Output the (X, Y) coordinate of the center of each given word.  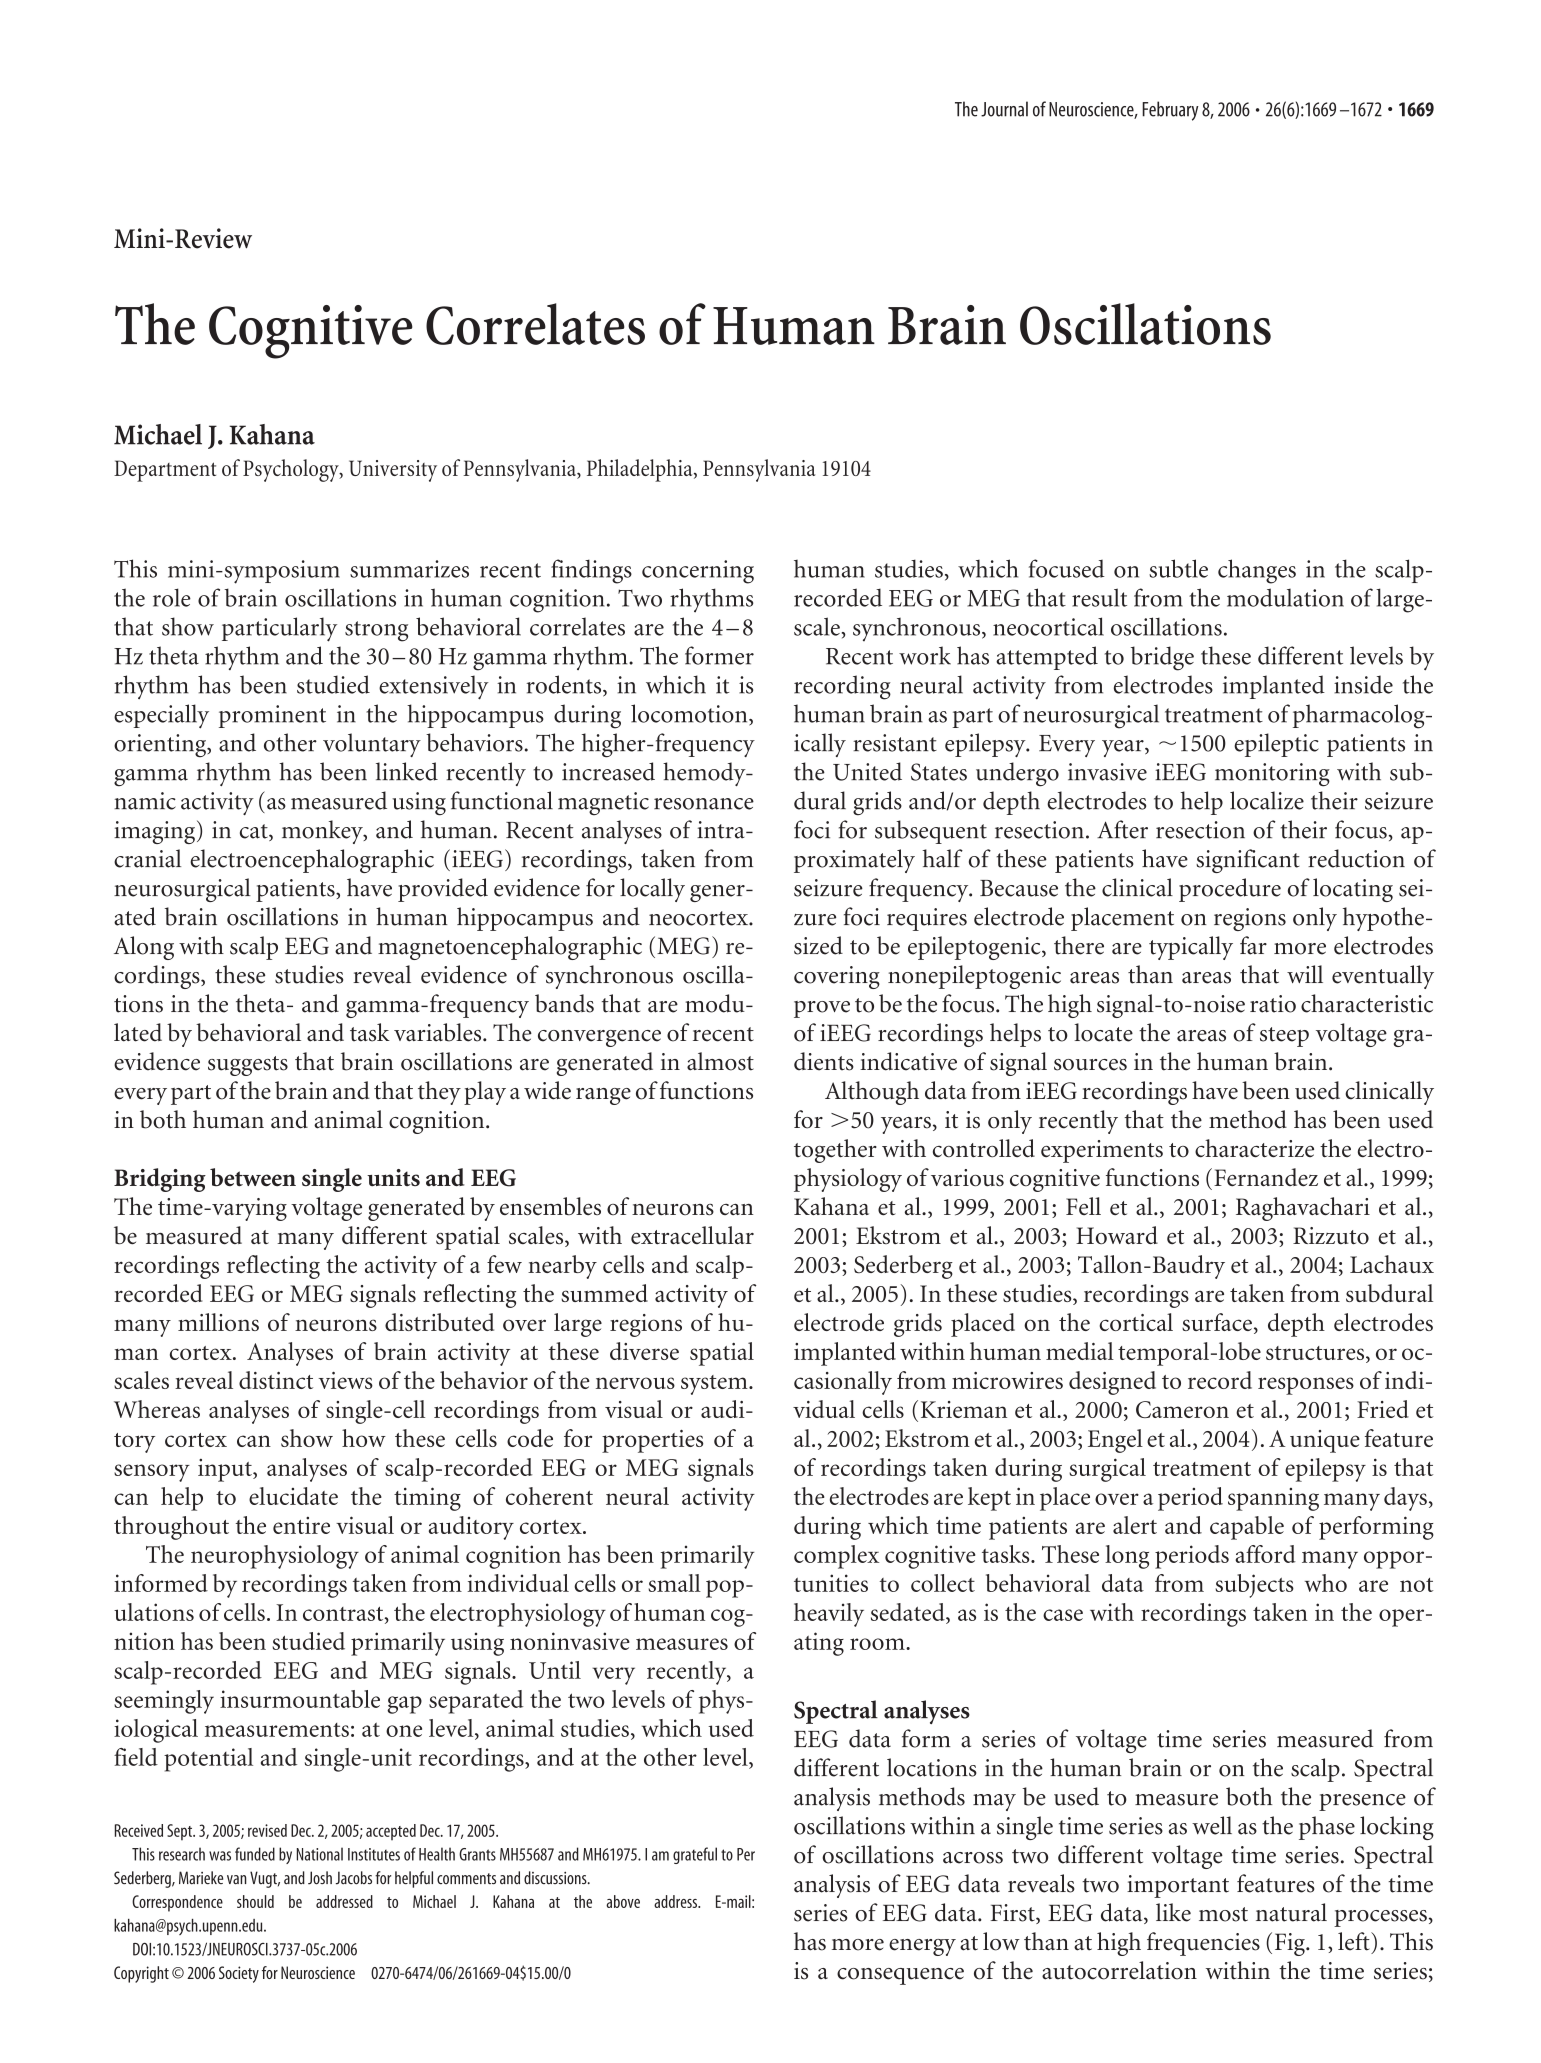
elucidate (293, 1496)
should (255, 1901)
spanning (1273, 1499)
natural (1291, 1912)
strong (376, 631)
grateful (695, 1855)
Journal (1004, 109)
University (393, 471)
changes (1257, 571)
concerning (698, 572)
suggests (248, 1066)
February (1170, 111)
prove (822, 1009)
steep (1284, 1037)
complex (836, 1557)
